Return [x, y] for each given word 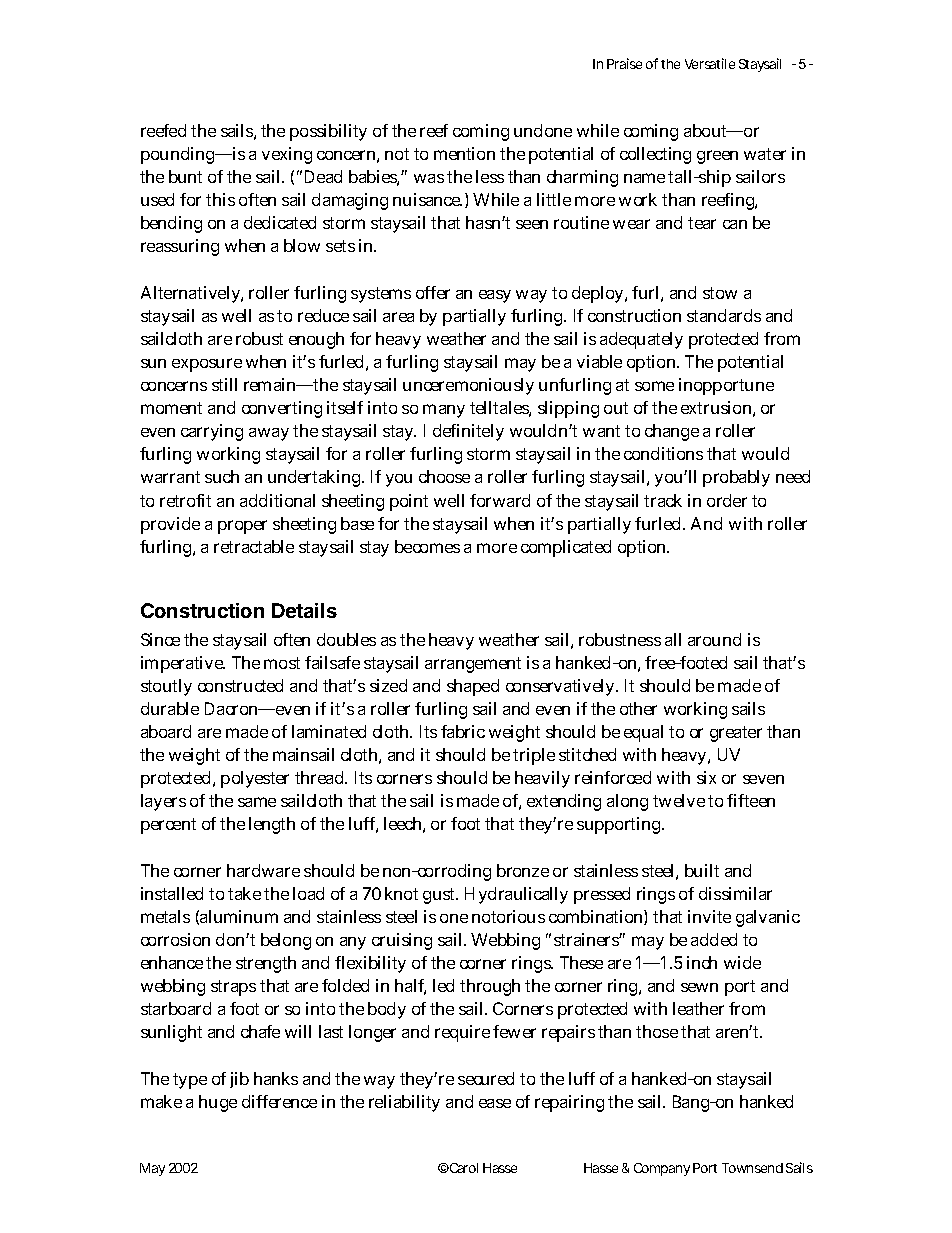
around [714, 639]
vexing [287, 155]
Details [304, 610]
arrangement [473, 665]
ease [495, 1103]
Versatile [710, 63]
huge [218, 1103]
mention [464, 153]
